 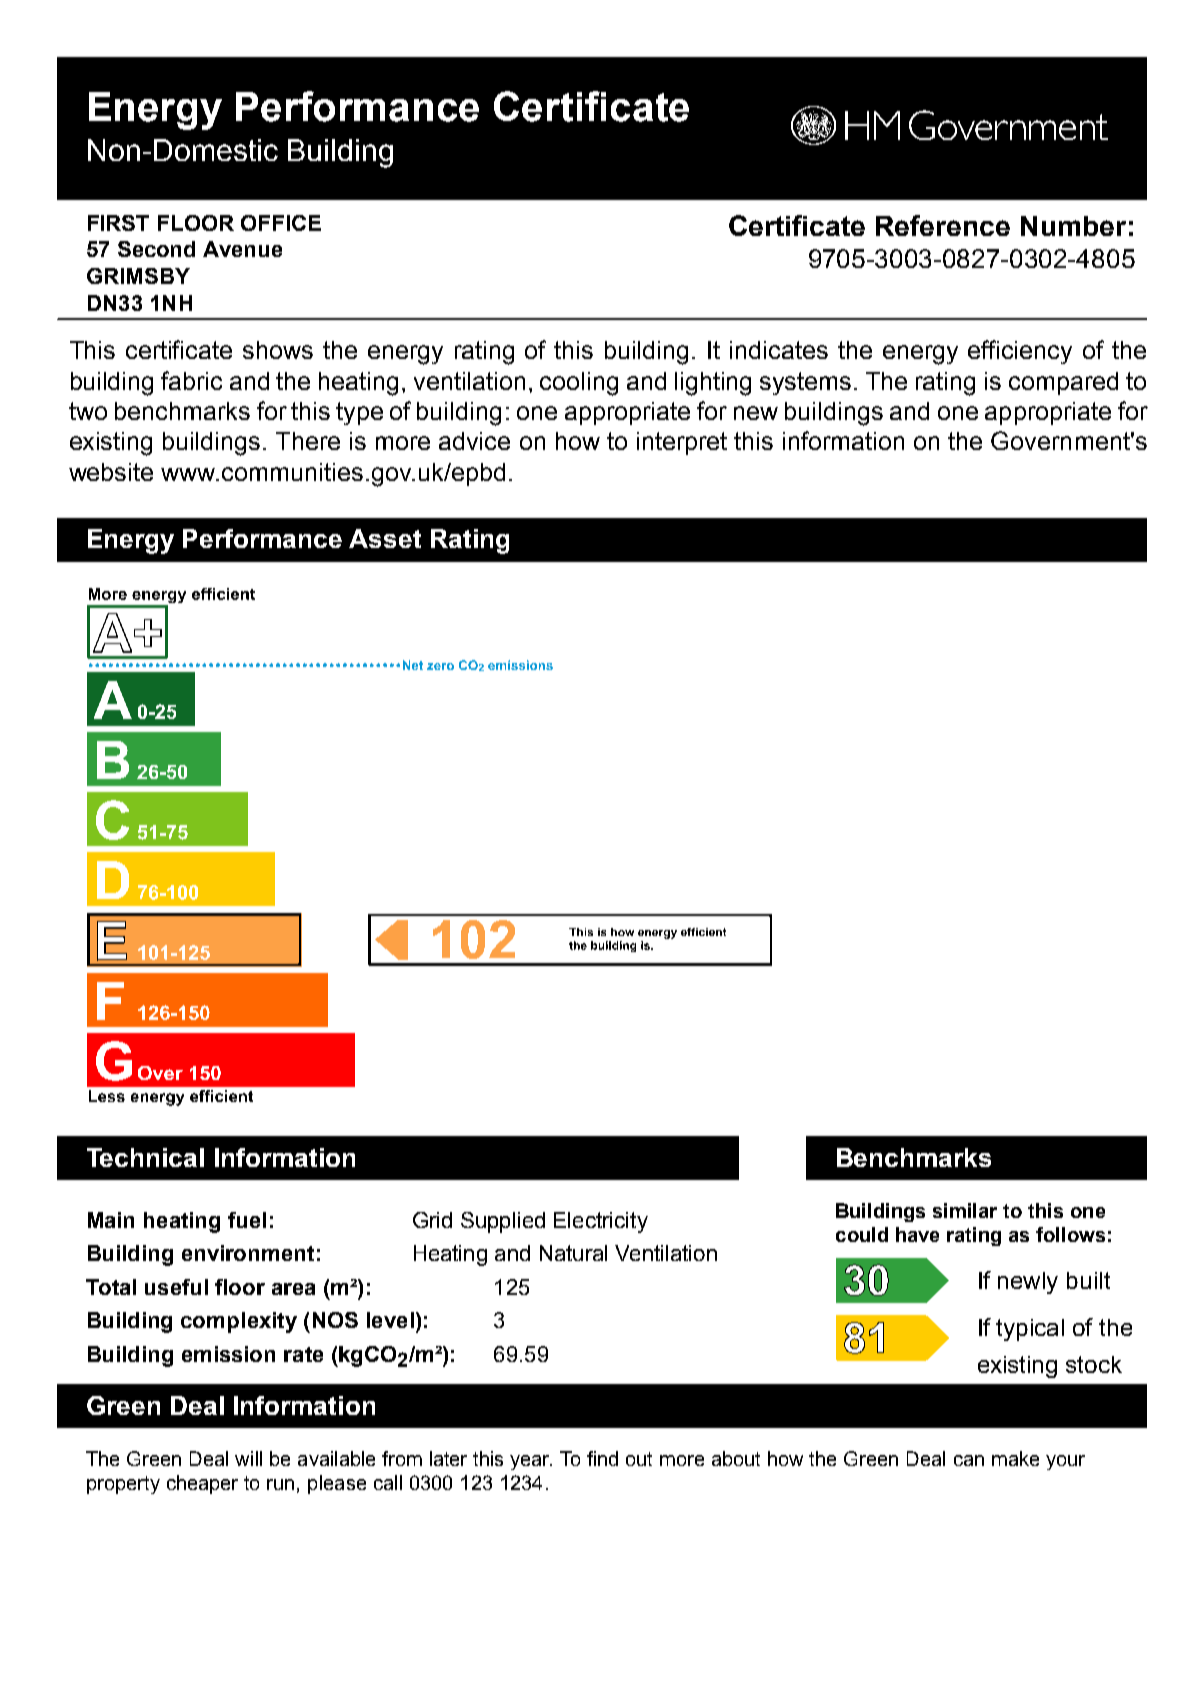 I want to click on Reference, so click(x=943, y=225).
